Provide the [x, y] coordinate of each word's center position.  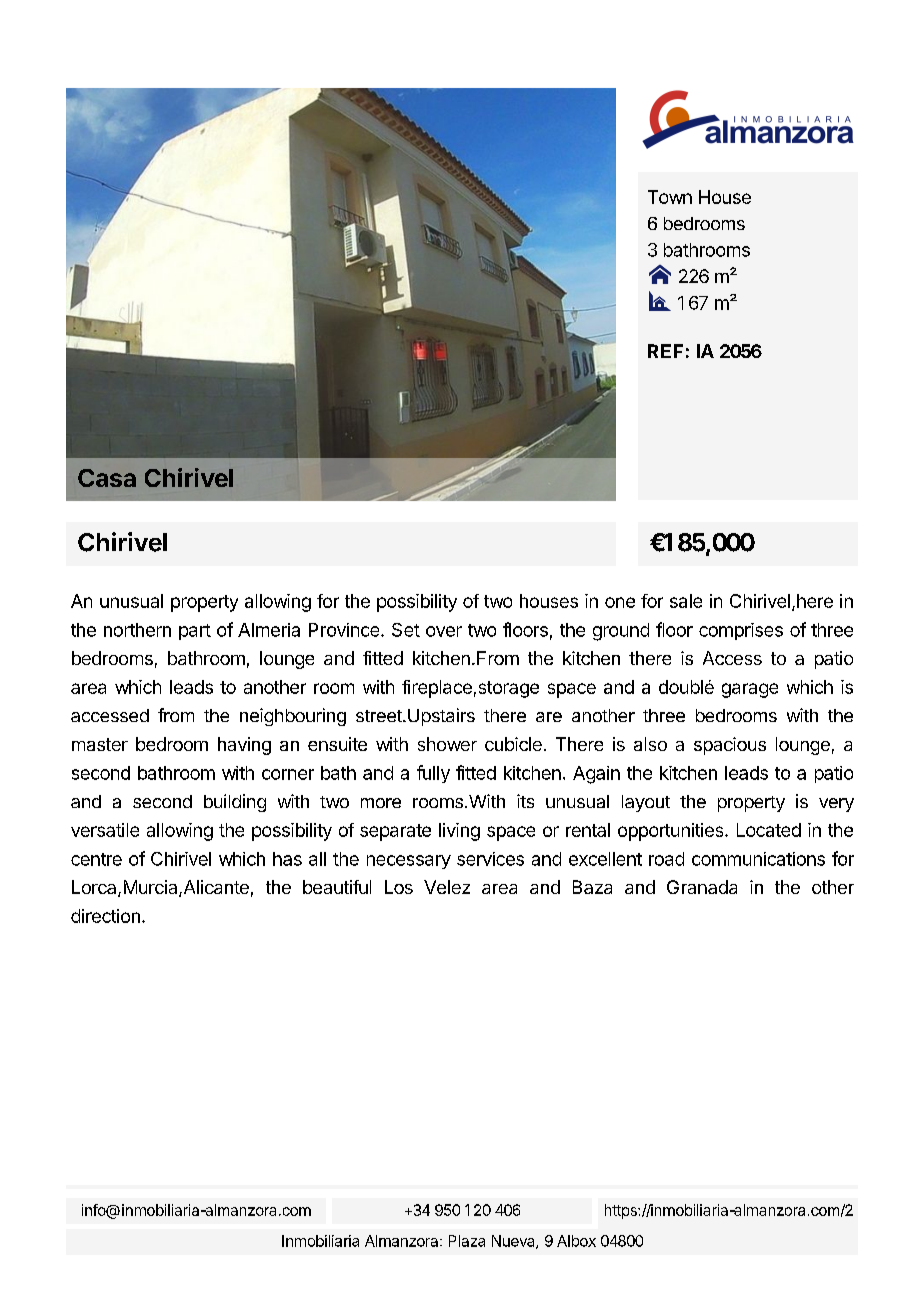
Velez [447, 887]
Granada [702, 887]
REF [665, 351]
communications [758, 859]
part [195, 632]
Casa [107, 478]
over [444, 631]
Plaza [467, 1241]
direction [105, 916]
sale [686, 601]
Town [670, 197]
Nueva [514, 1242]
